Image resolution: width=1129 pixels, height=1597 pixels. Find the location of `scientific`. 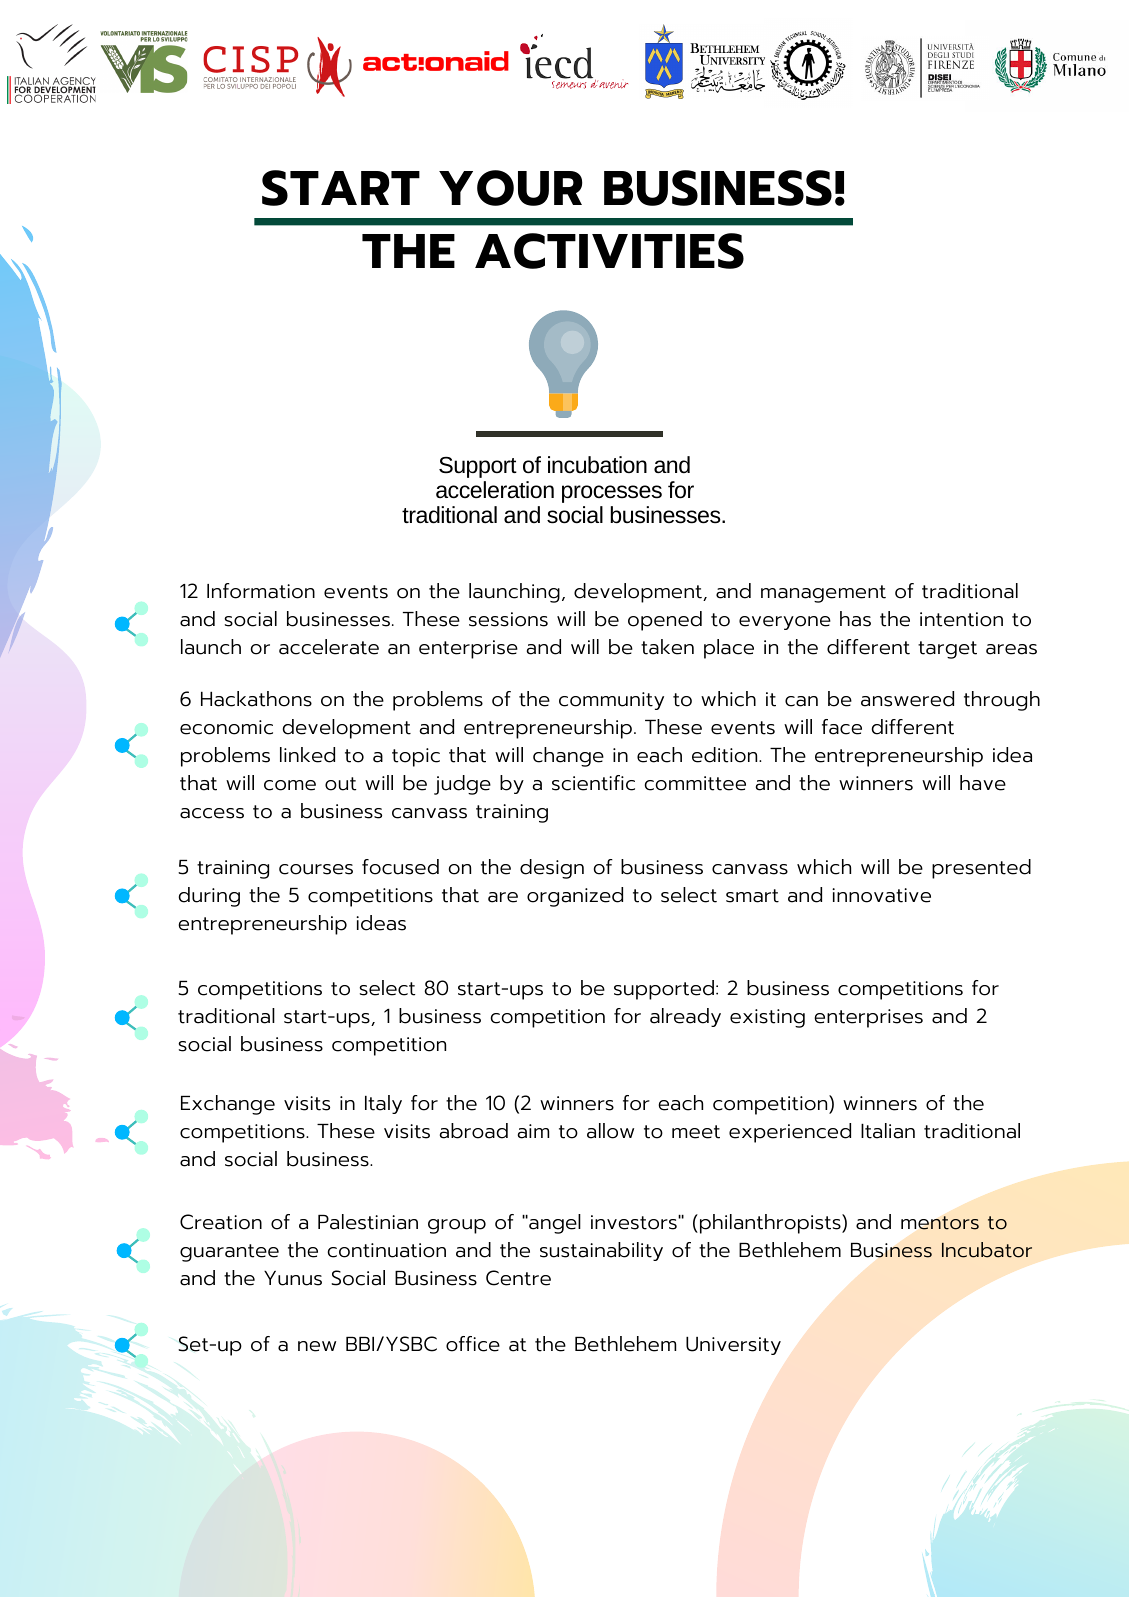

scientific is located at coordinates (593, 783).
